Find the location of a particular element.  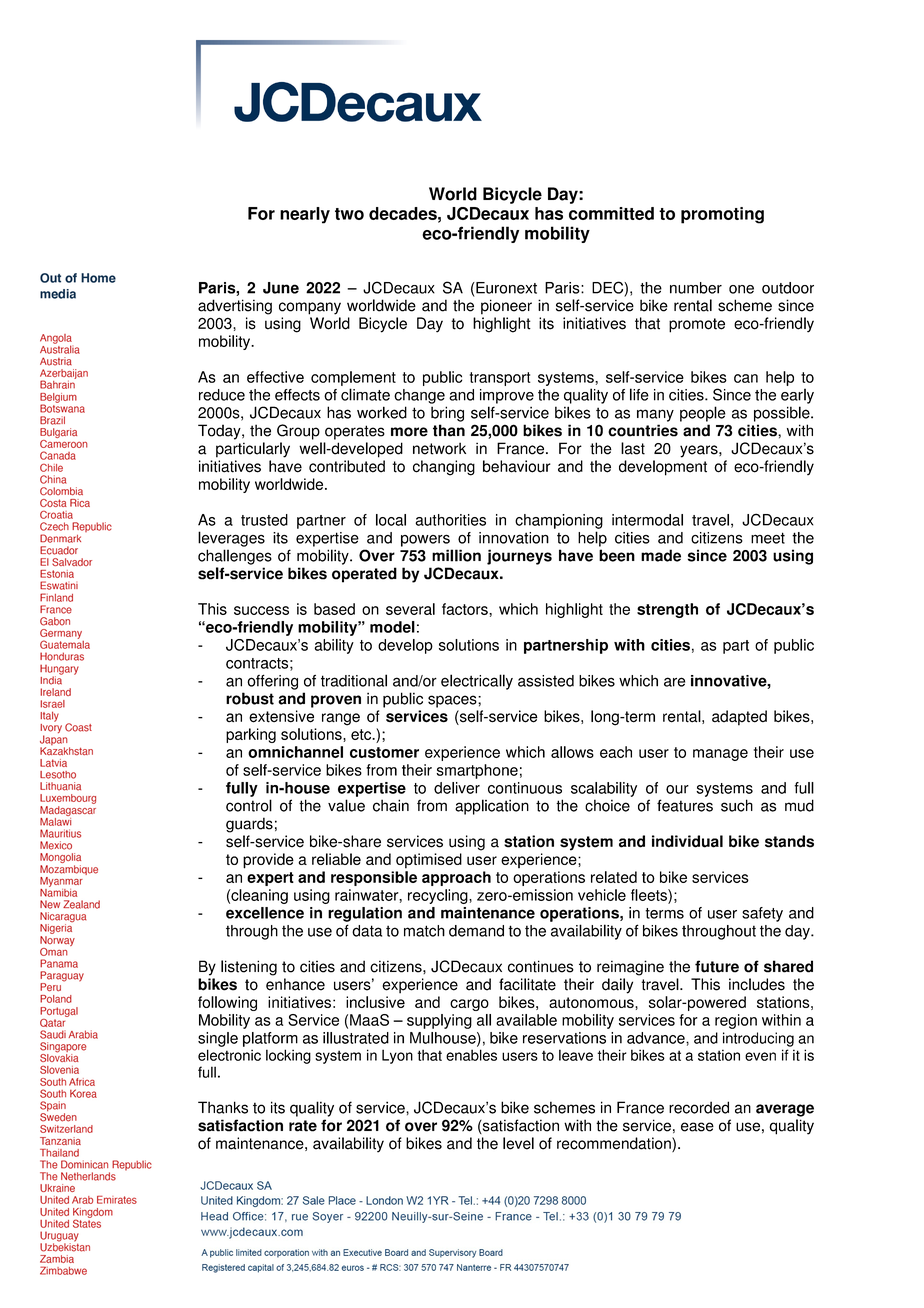

recorded is located at coordinates (699, 1107).
